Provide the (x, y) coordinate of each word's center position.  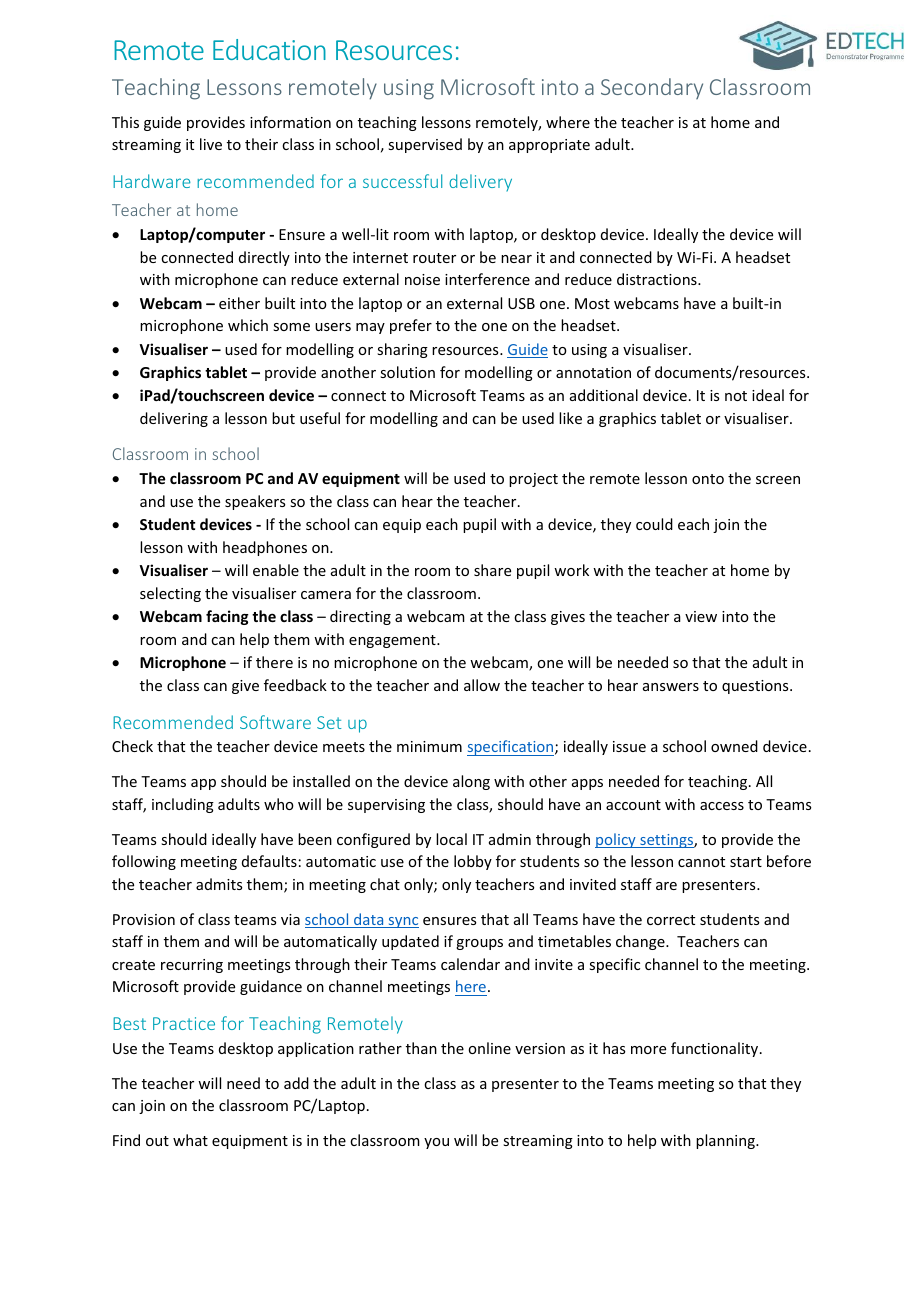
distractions (658, 279)
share (492, 570)
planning (726, 1141)
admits (219, 884)
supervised (425, 145)
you (436, 1143)
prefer (411, 326)
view (701, 616)
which (248, 325)
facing (227, 617)
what (190, 1140)
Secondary (652, 88)
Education (269, 49)
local (451, 839)
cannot (701, 862)
